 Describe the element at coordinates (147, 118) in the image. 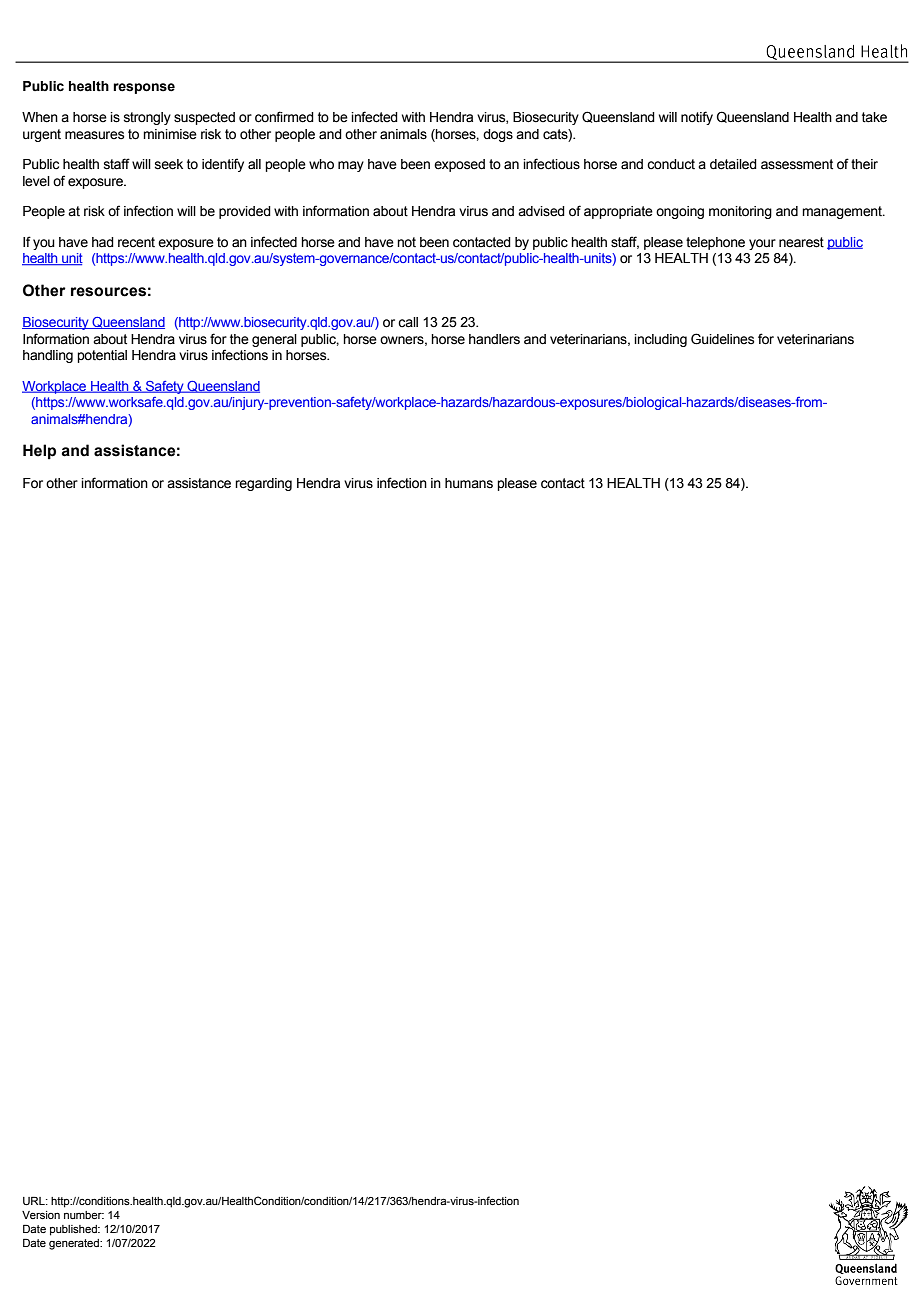

I see `strongly` at that location.
